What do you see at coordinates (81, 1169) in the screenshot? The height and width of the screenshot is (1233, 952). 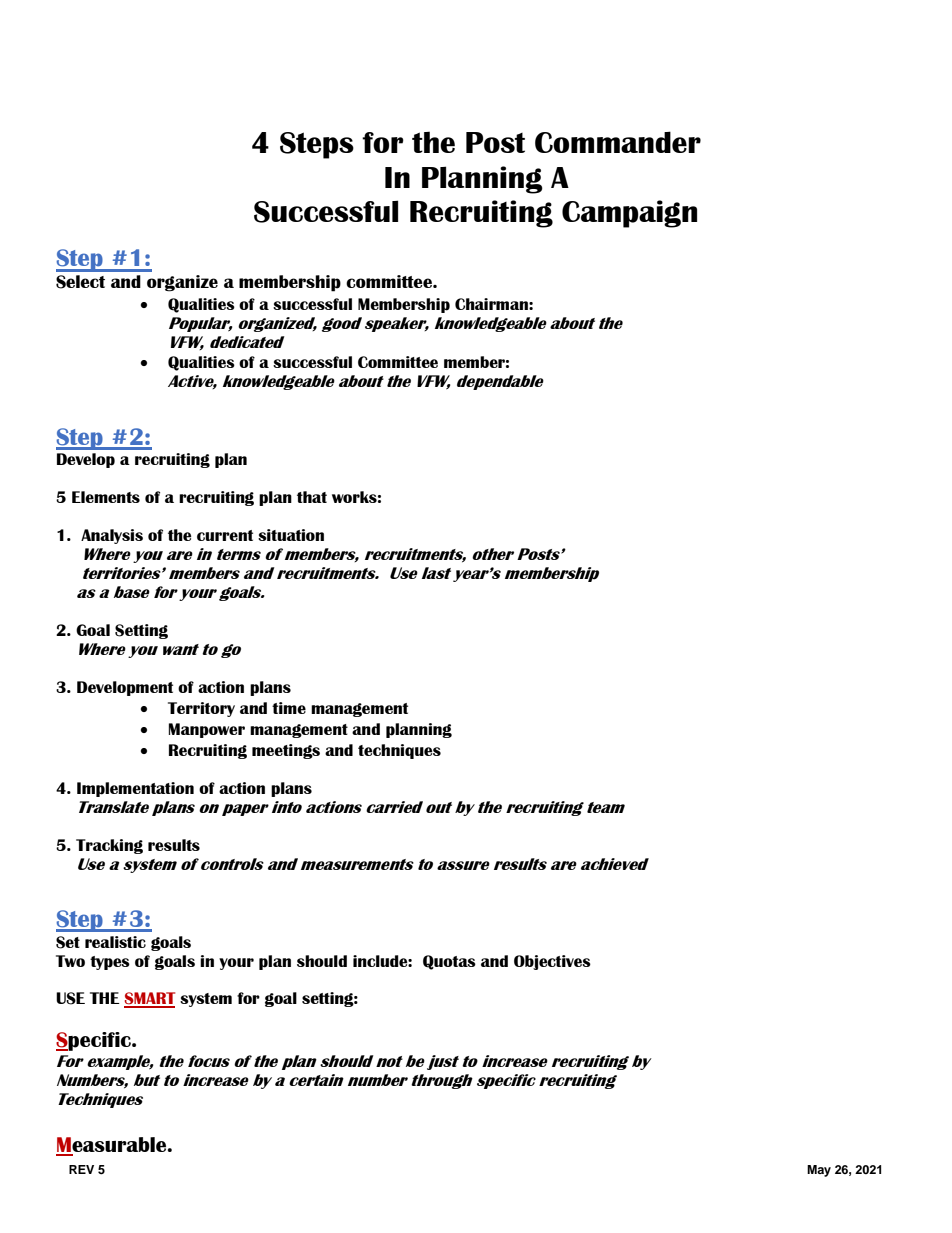 I see `REV` at bounding box center [81, 1169].
